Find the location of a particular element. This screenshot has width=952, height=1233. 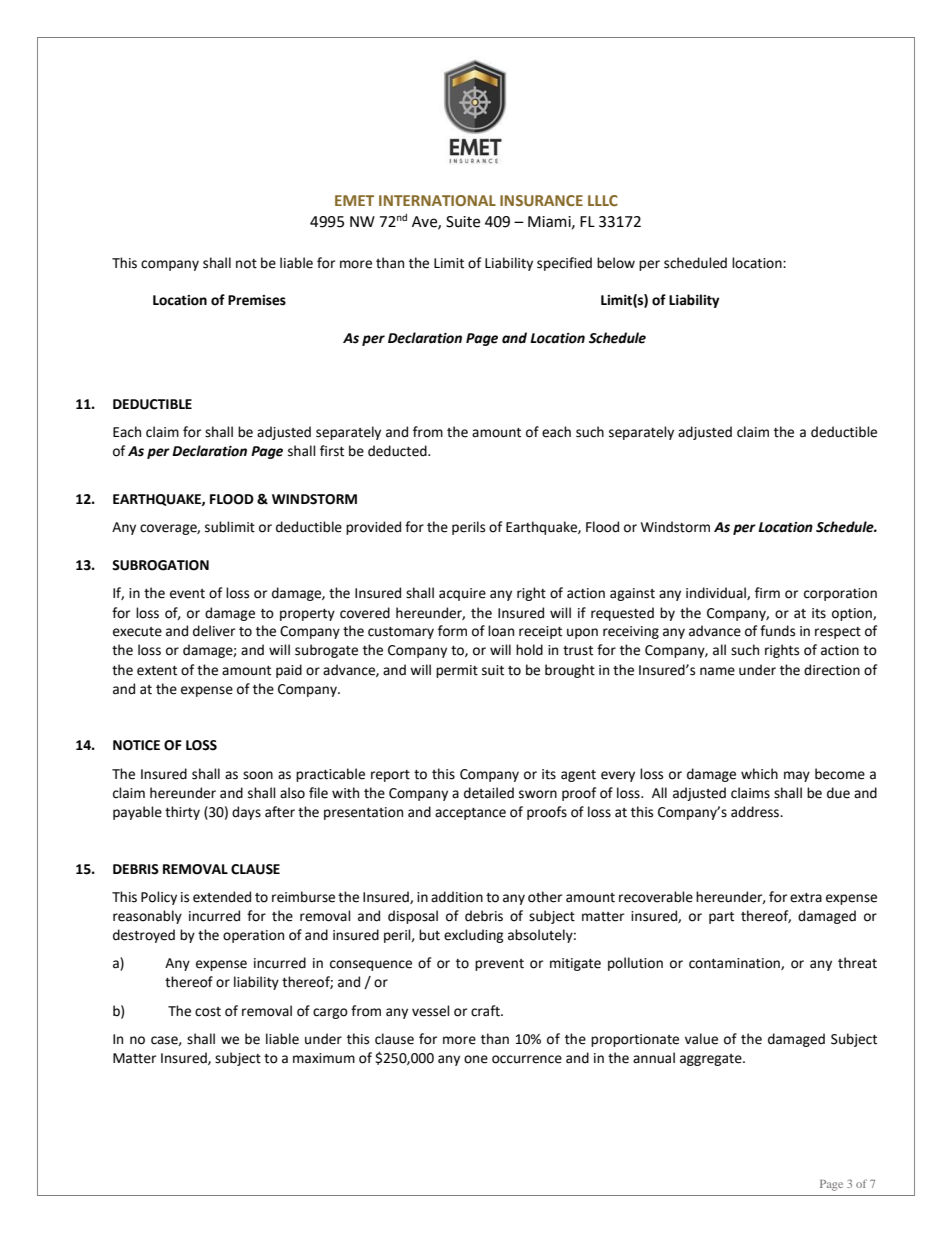

firm is located at coordinates (767, 592).
